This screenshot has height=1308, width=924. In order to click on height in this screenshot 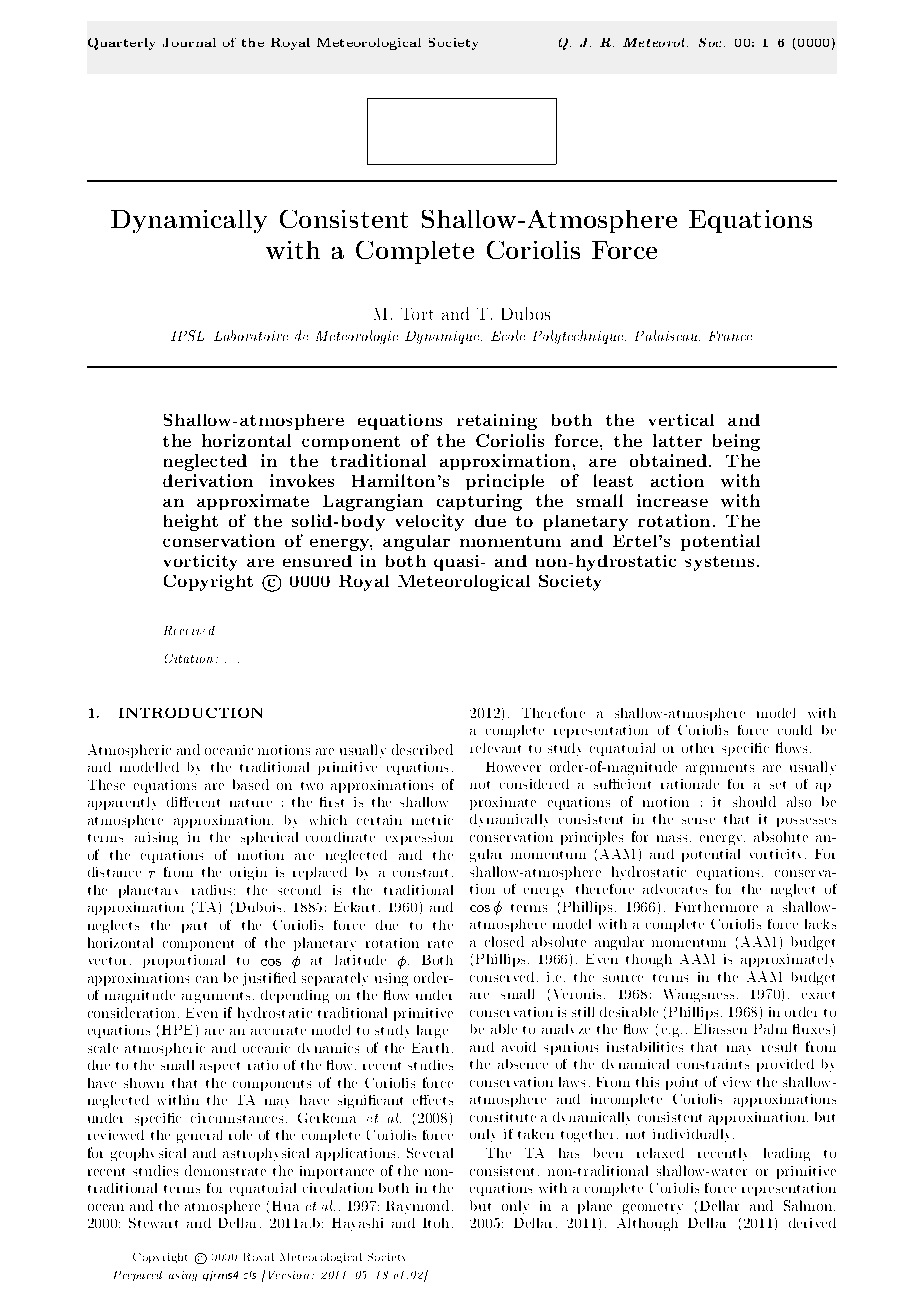, I will do `click(191, 522)`.
